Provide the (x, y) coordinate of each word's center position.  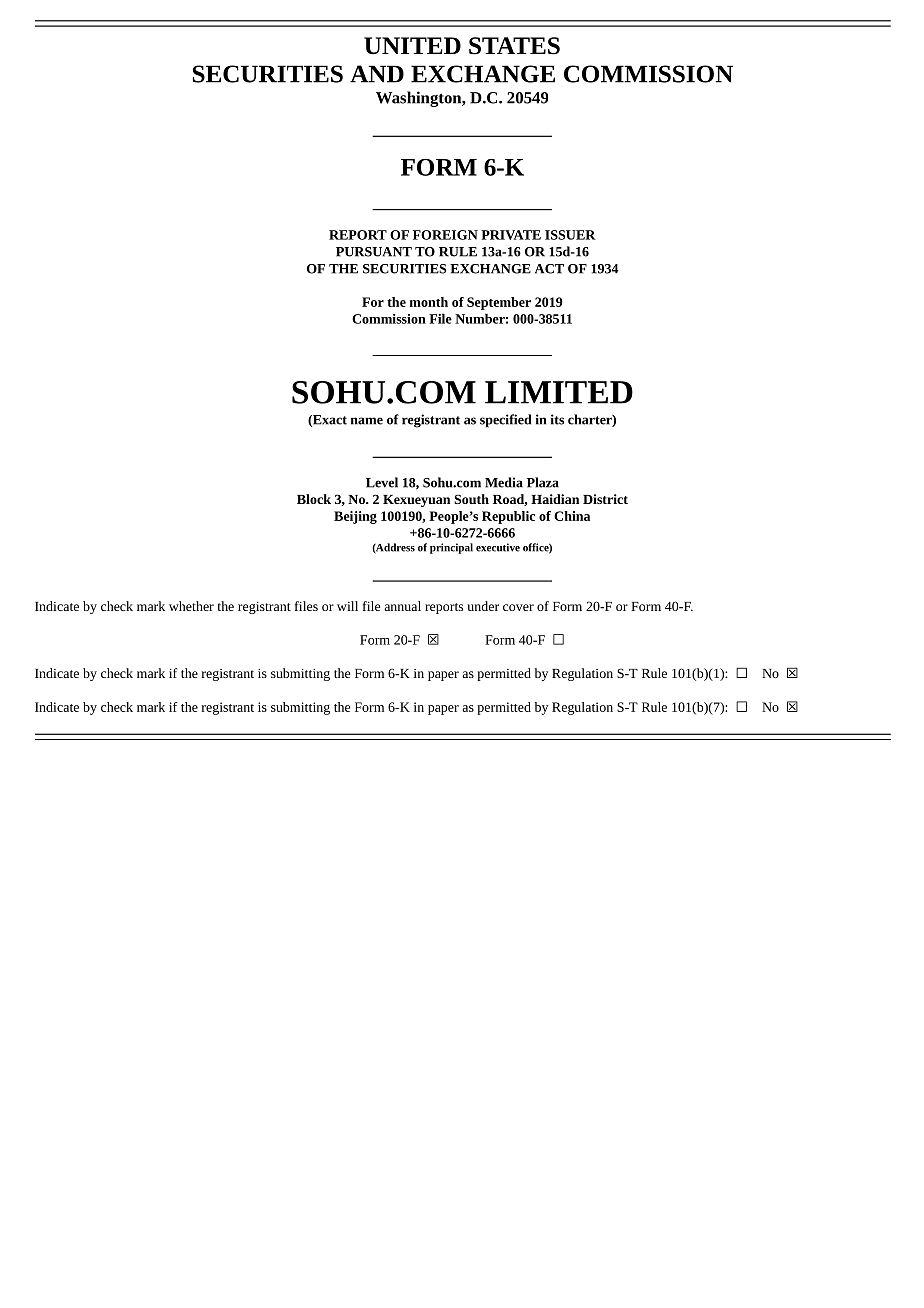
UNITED (412, 46)
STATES (514, 46)
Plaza (543, 482)
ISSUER (570, 235)
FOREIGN (445, 235)
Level (382, 482)
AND (377, 74)
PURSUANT (374, 252)
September (499, 303)
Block (314, 499)
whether (191, 606)
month (429, 302)
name (367, 421)
